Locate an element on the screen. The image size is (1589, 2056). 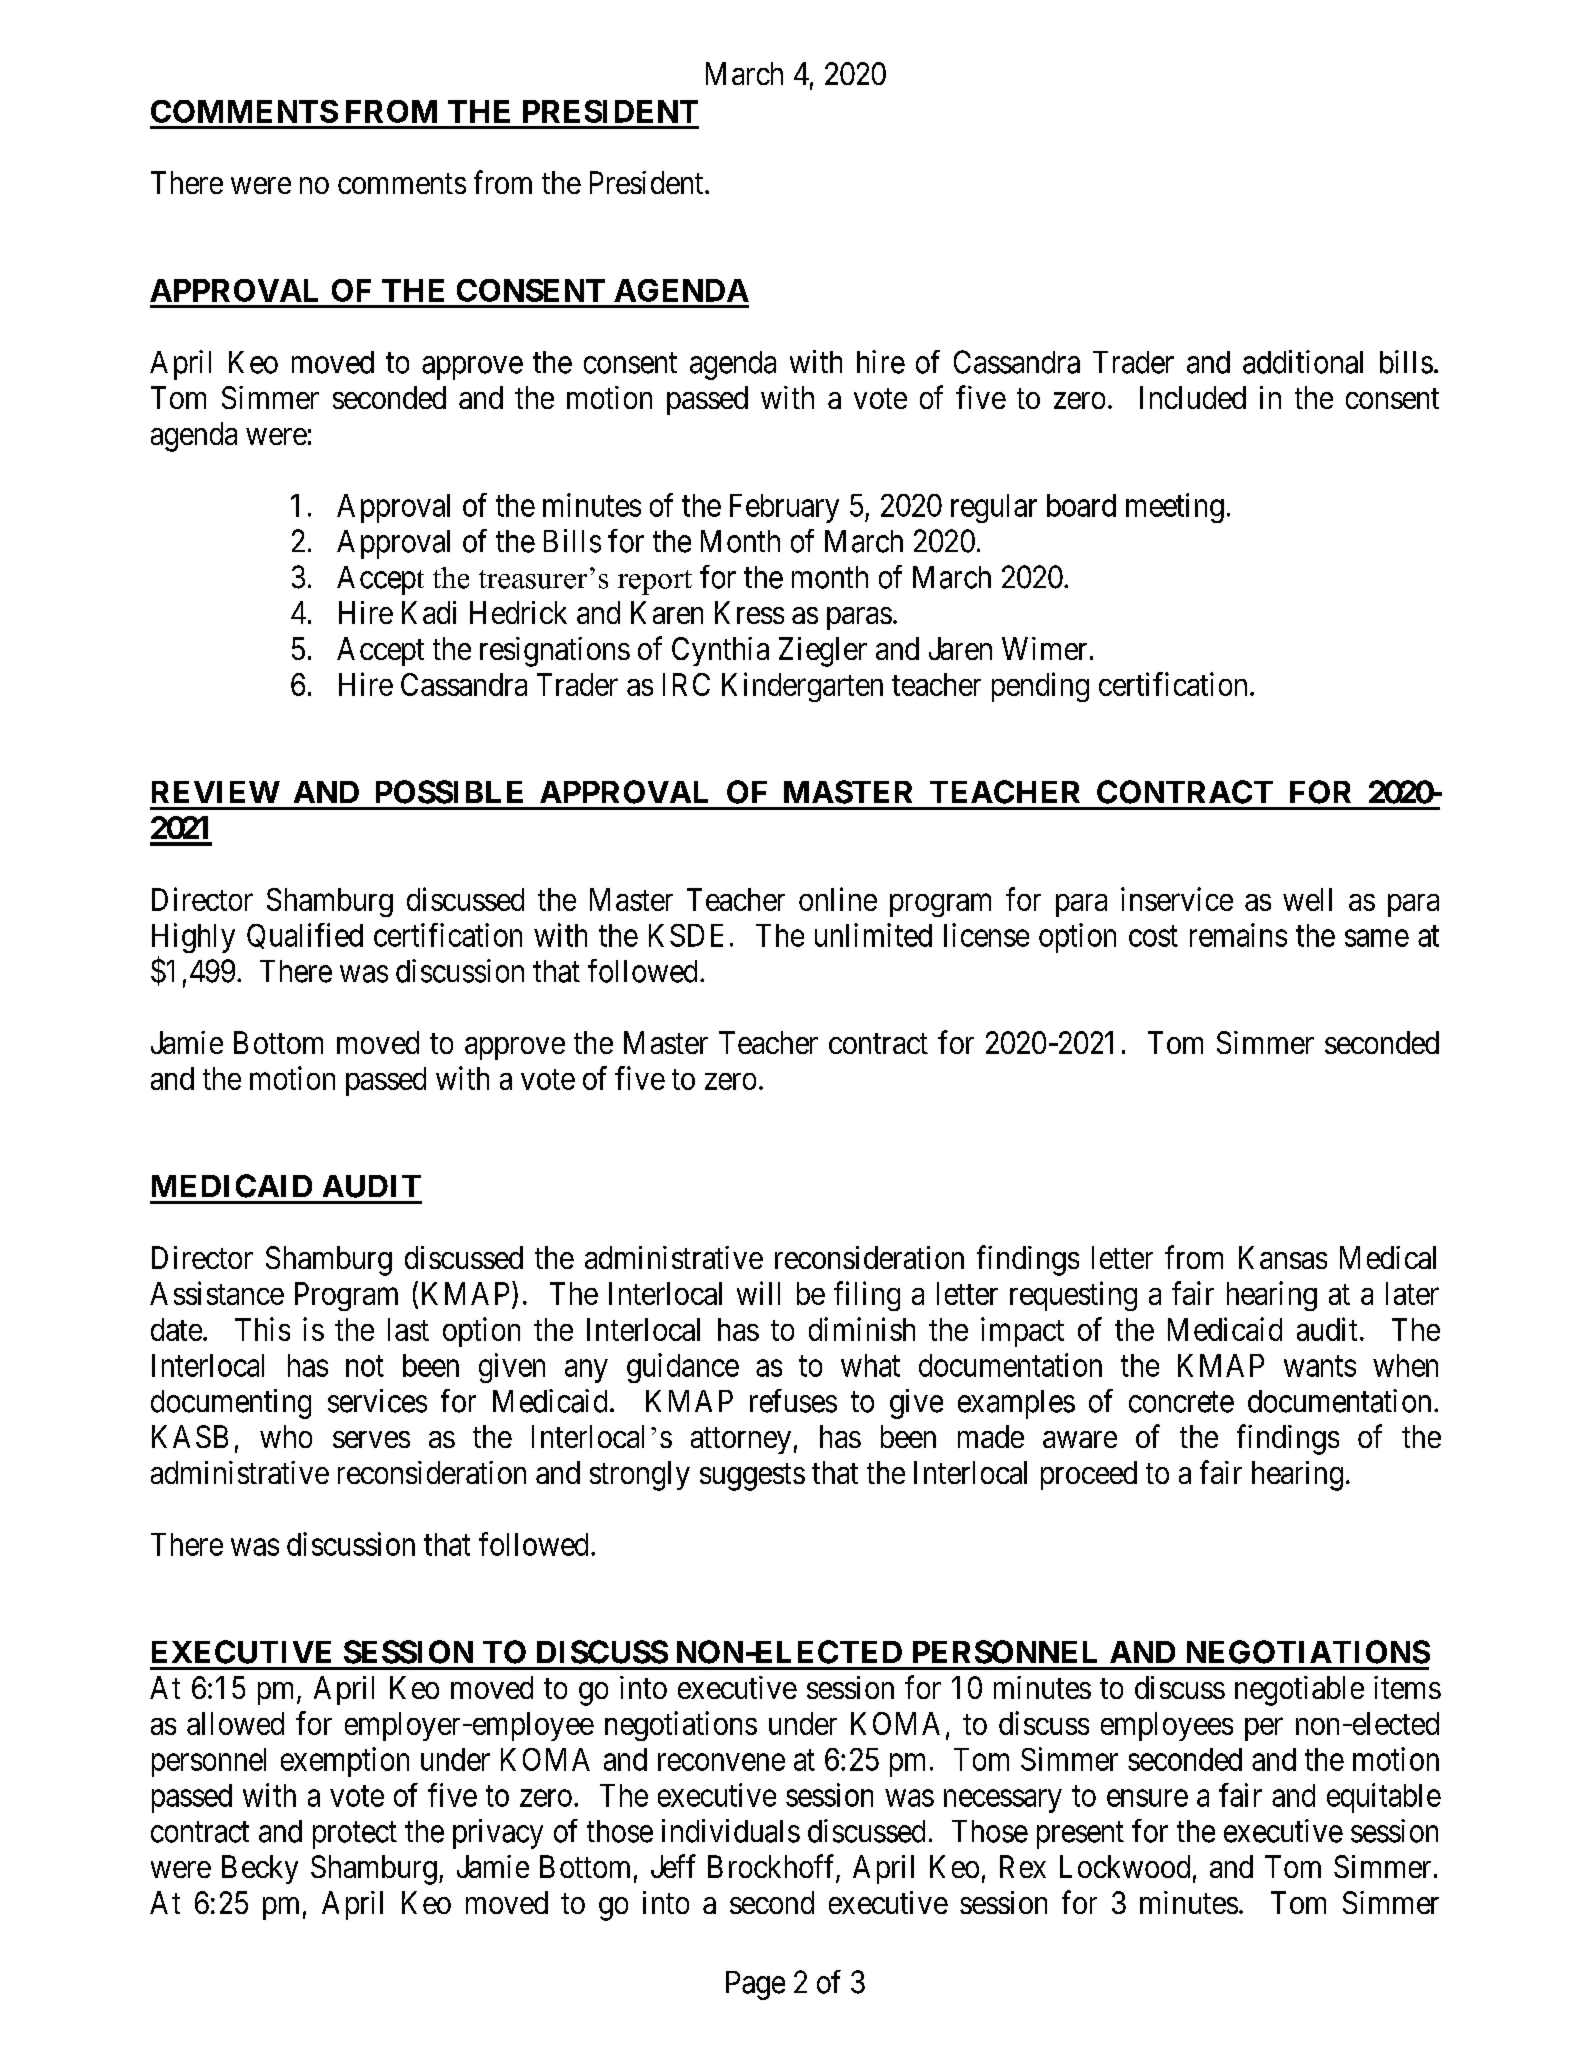
February is located at coordinates (784, 508).
